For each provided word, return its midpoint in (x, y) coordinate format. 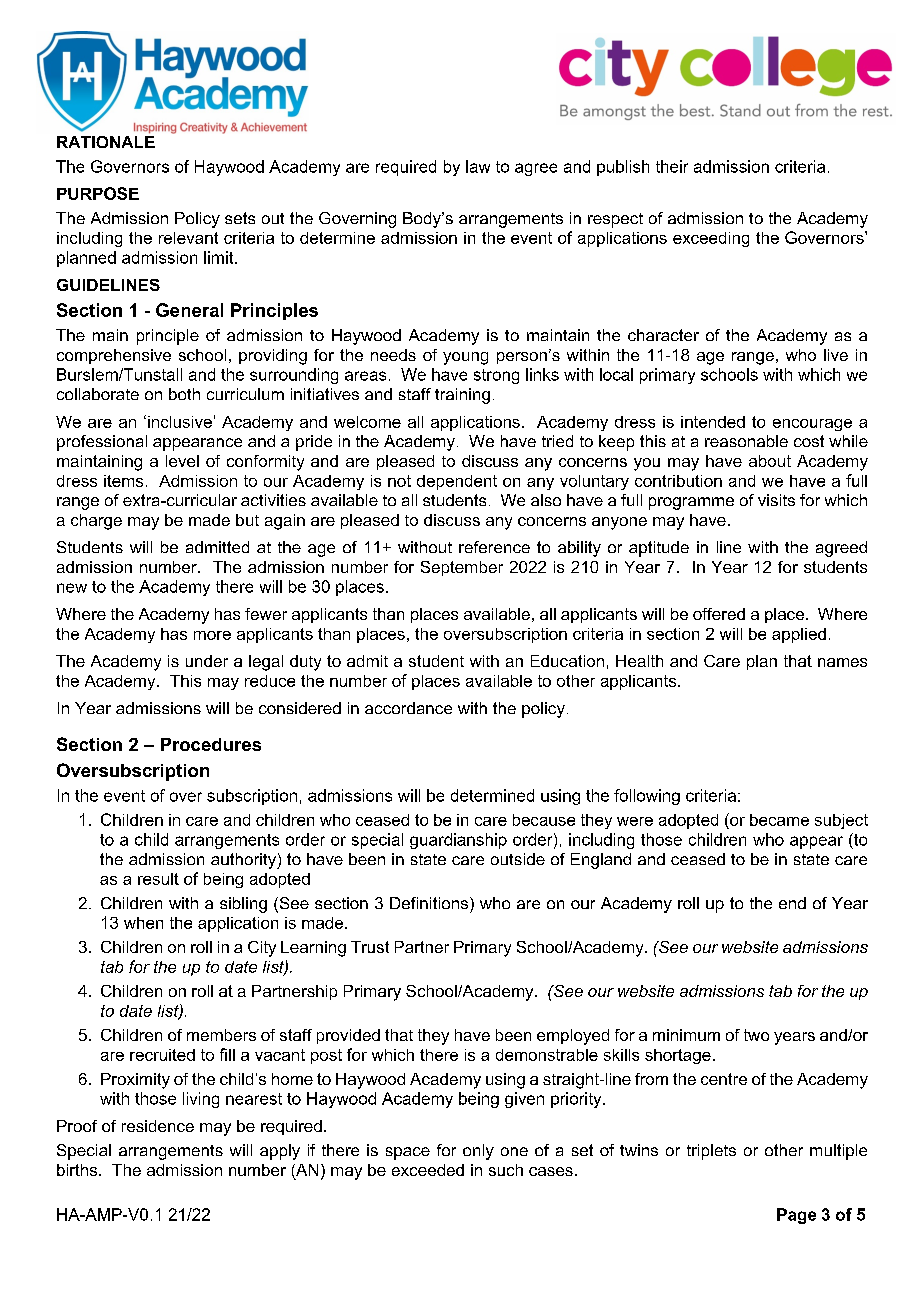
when (143, 923)
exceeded (428, 1170)
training (462, 396)
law (478, 166)
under (207, 661)
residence (158, 1126)
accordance (408, 708)
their (672, 166)
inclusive (180, 422)
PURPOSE (98, 193)
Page (796, 1216)
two (756, 1035)
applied (799, 635)
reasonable (746, 441)
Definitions (430, 903)
